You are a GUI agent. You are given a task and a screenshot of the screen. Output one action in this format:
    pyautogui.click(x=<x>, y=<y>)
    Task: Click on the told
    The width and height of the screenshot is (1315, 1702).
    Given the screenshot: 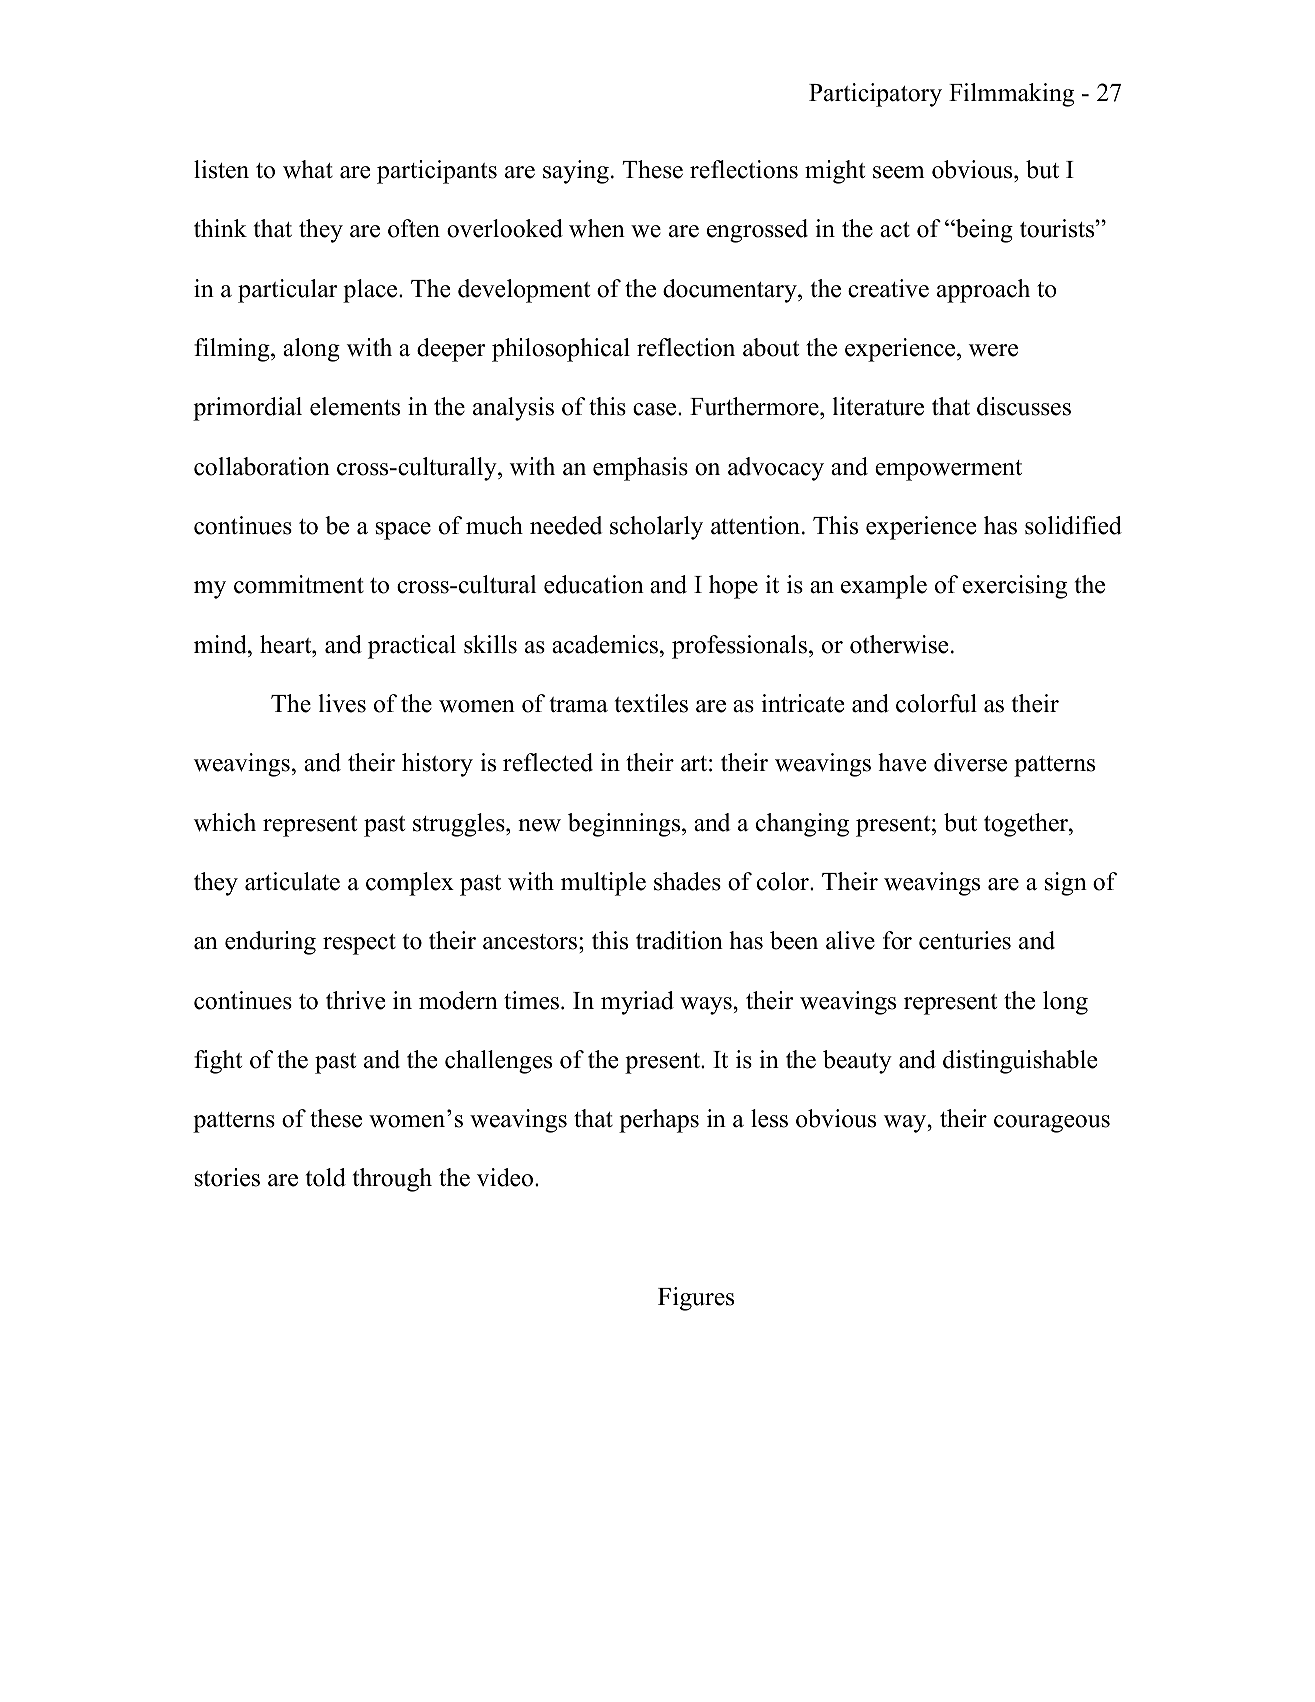 What is the action you would take?
    pyautogui.click(x=326, y=1177)
